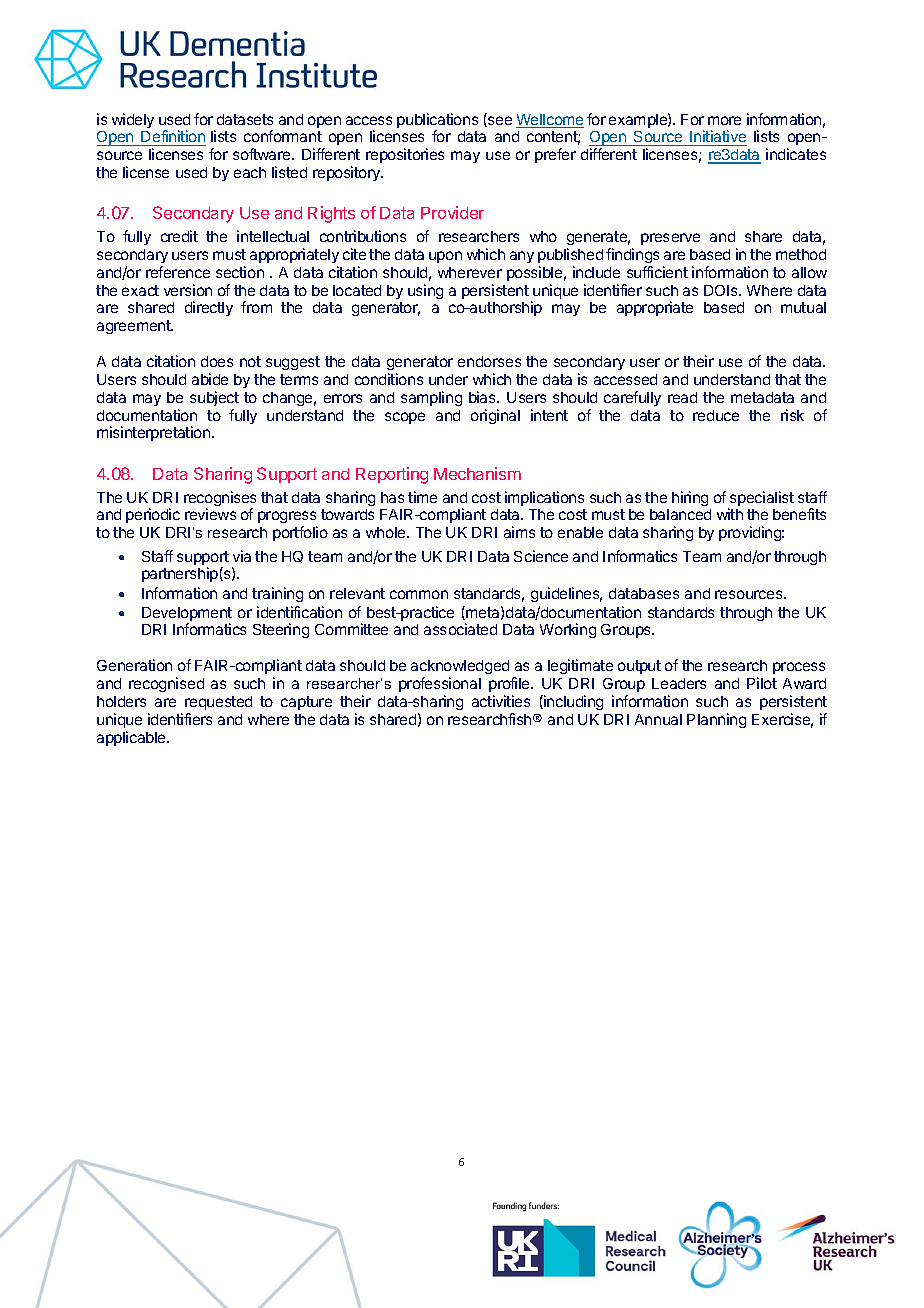  What do you see at coordinates (730, 514) in the document?
I see `with` at bounding box center [730, 514].
